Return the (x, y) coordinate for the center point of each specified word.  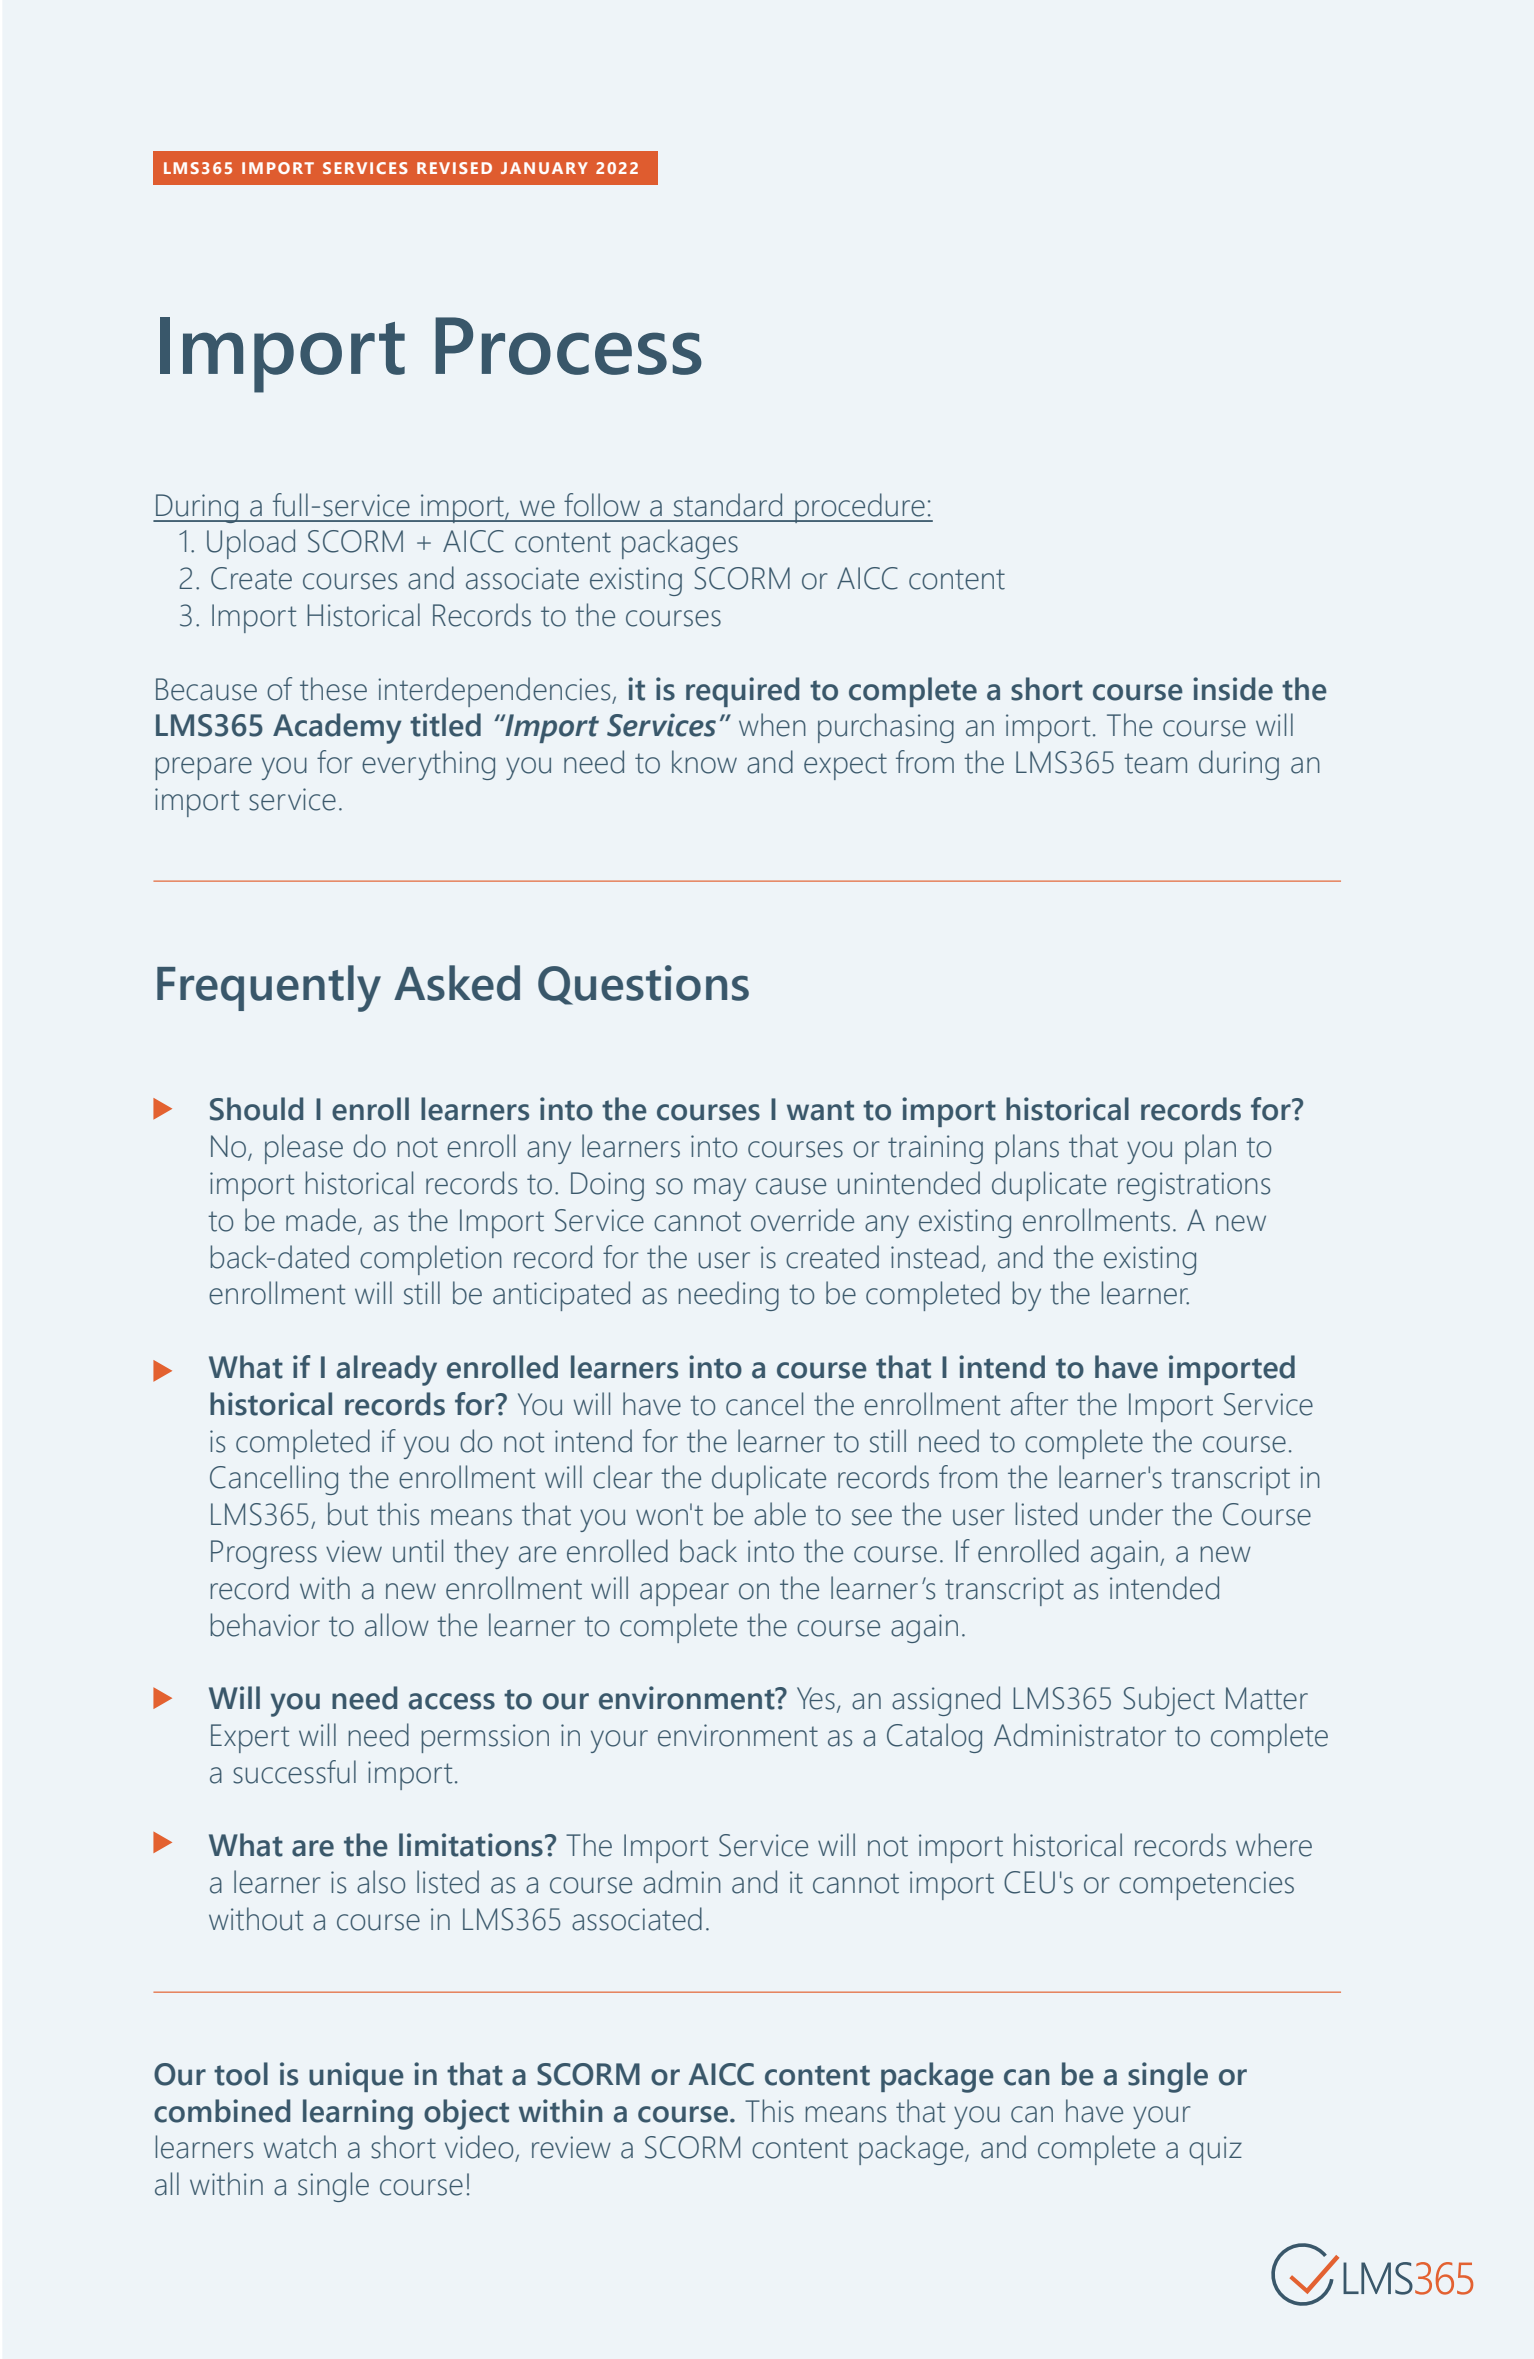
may (720, 1189)
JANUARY (544, 168)
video (479, 2147)
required (742, 692)
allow (397, 1625)
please (304, 1149)
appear (684, 1594)
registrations (1194, 1186)
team (1155, 763)
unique (356, 2077)
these (333, 689)
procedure (860, 508)
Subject (1169, 1701)
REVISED (454, 168)
